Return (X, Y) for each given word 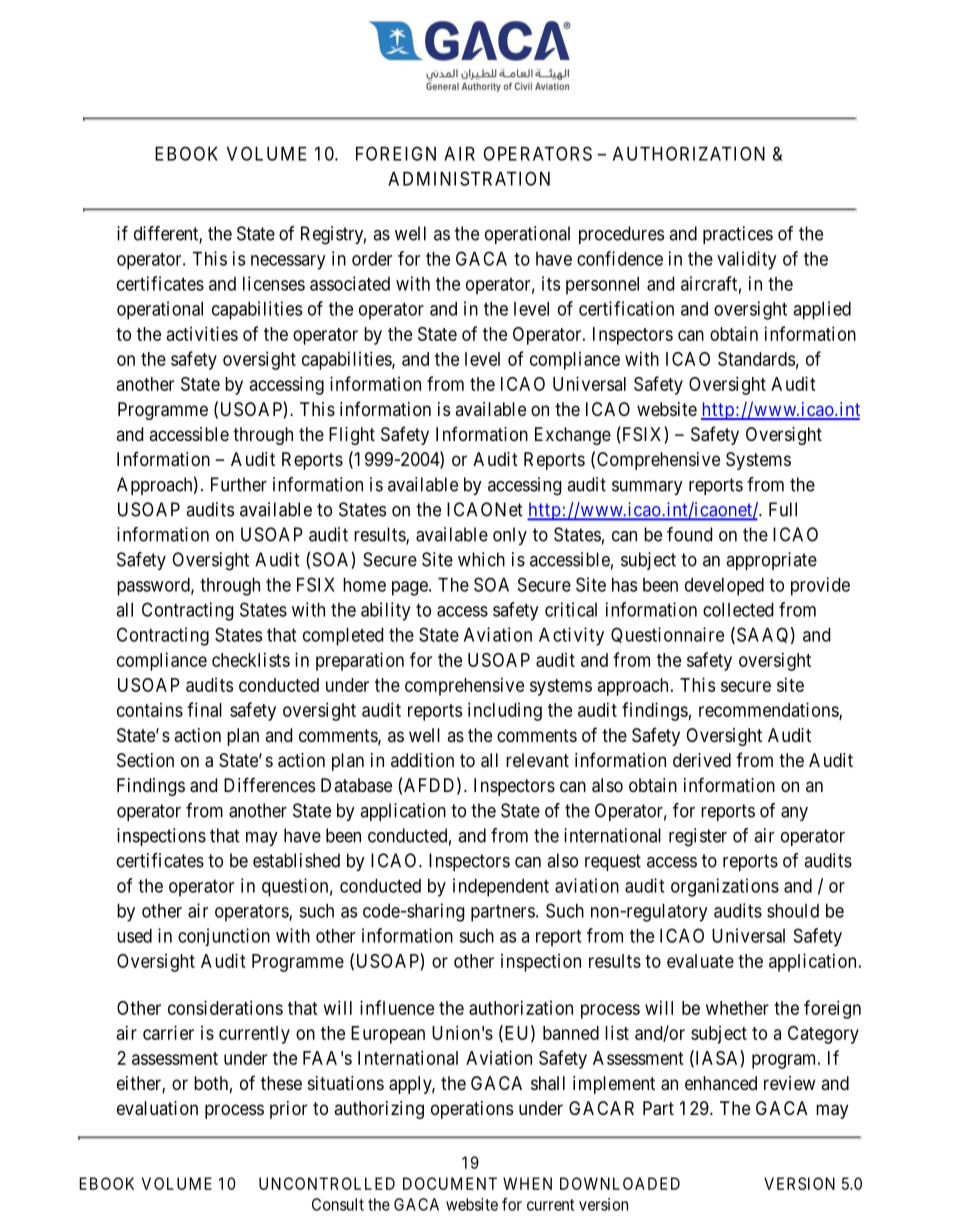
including (505, 711)
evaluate (700, 961)
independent (501, 887)
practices (738, 235)
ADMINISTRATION (469, 178)
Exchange (573, 436)
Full (783, 509)
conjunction (224, 937)
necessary (288, 262)
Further (239, 484)
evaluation (157, 1108)
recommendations (769, 710)
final (204, 709)
